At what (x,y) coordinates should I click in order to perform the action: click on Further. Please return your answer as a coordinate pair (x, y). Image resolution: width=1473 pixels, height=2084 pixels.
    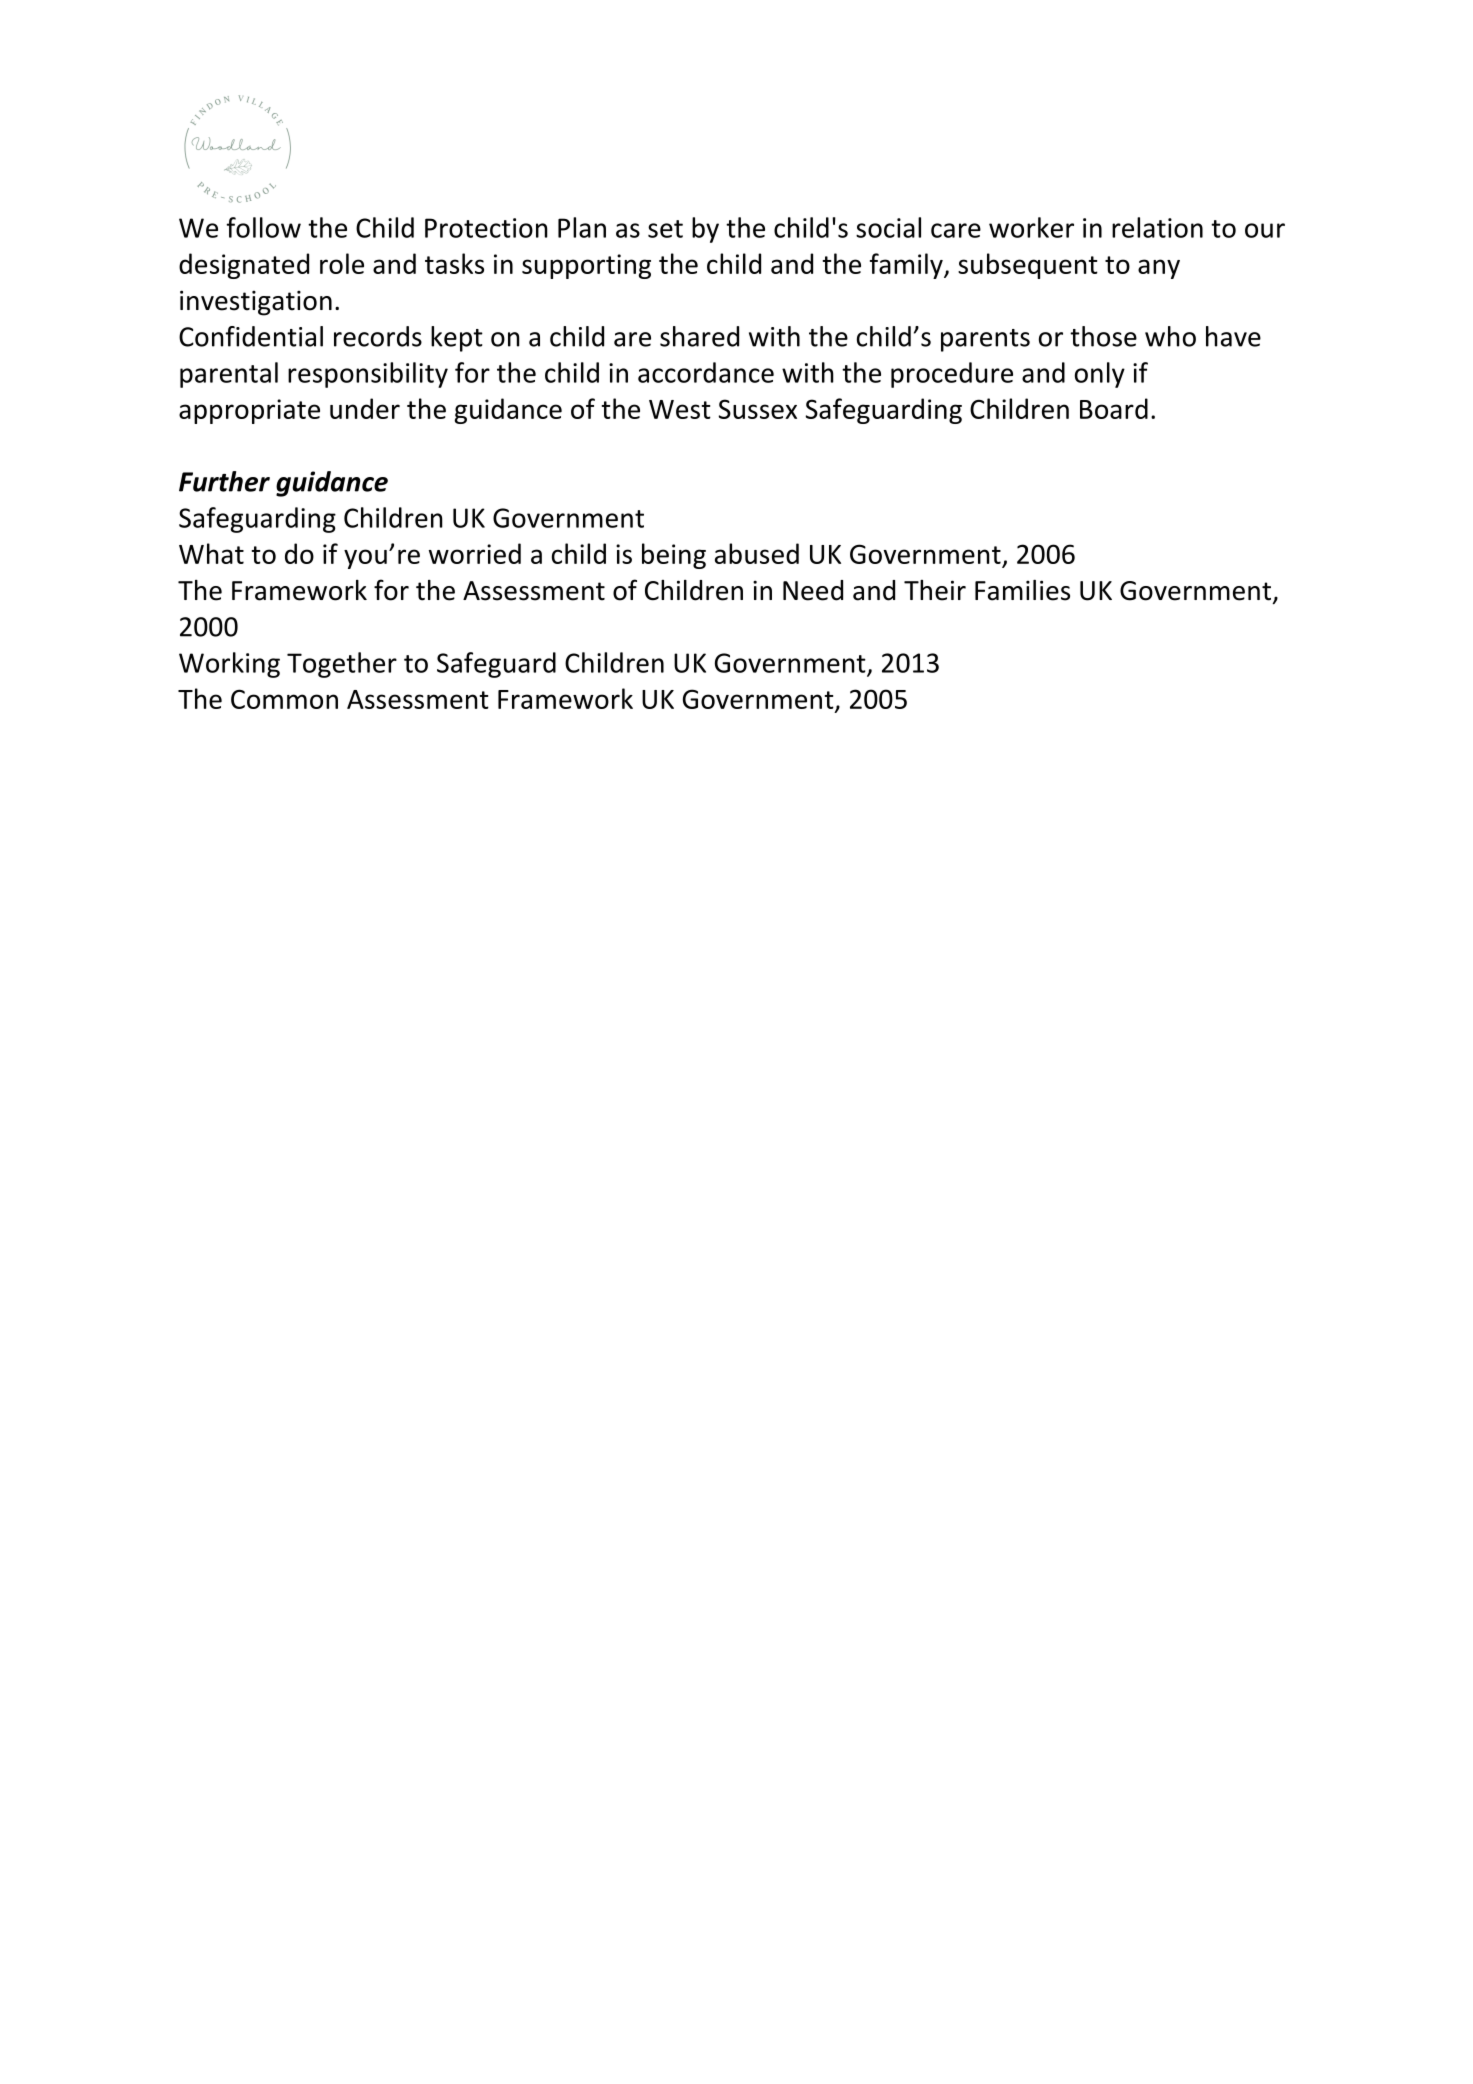
    Looking at the image, I should click on (224, 481).
